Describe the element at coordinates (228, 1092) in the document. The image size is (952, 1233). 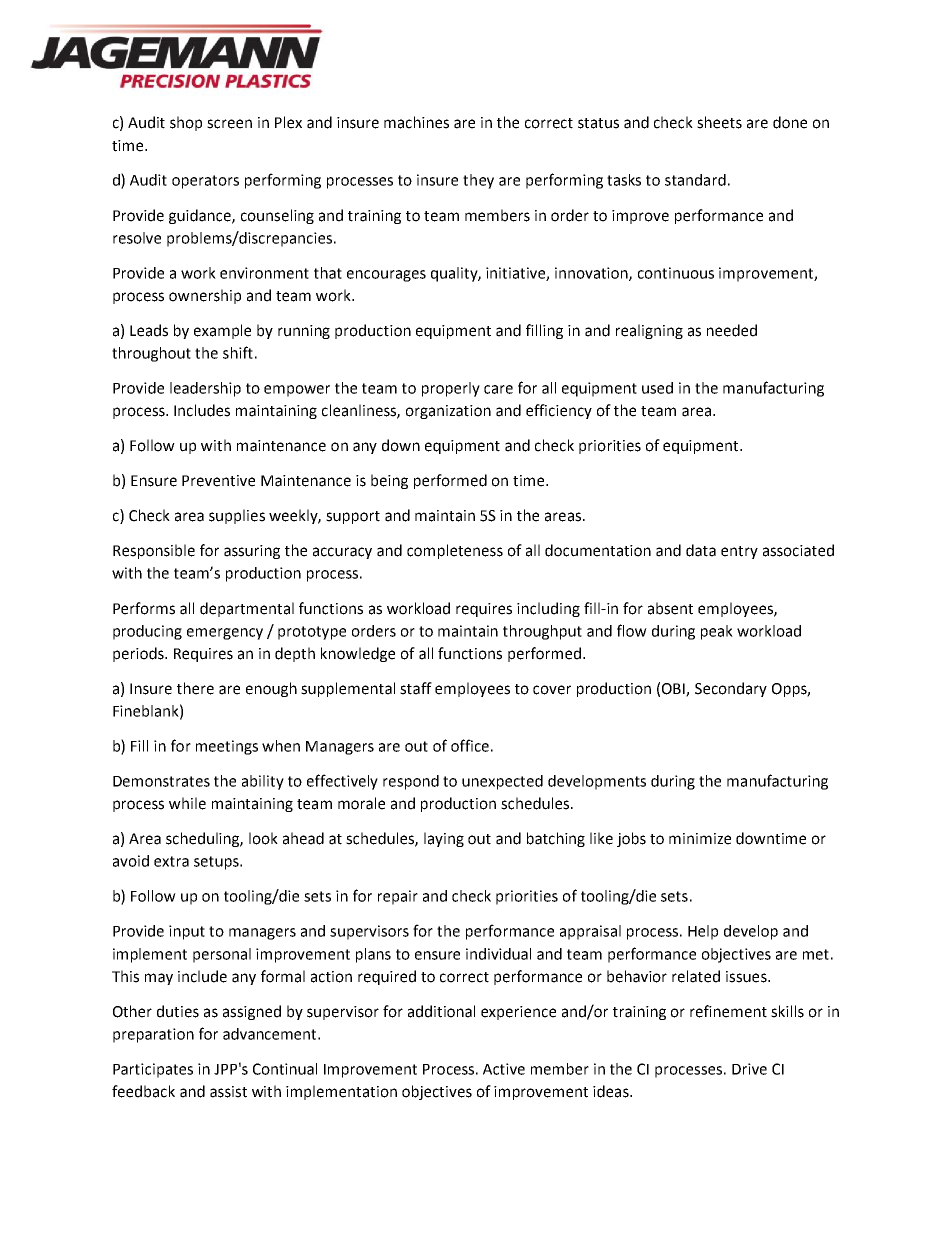
I see `assist` at that location.
